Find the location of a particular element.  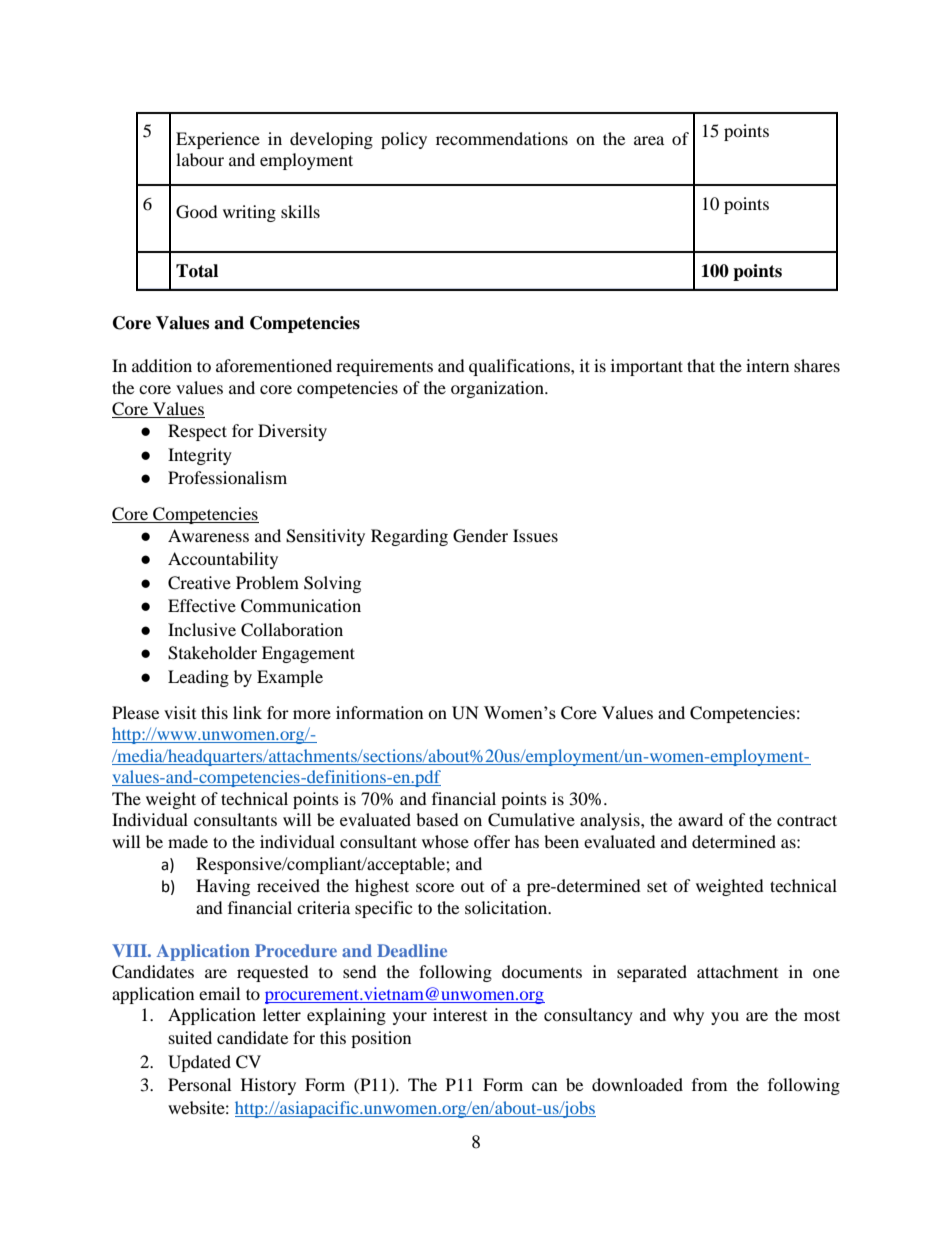

recommendations is located at coordinates (502, 138).
